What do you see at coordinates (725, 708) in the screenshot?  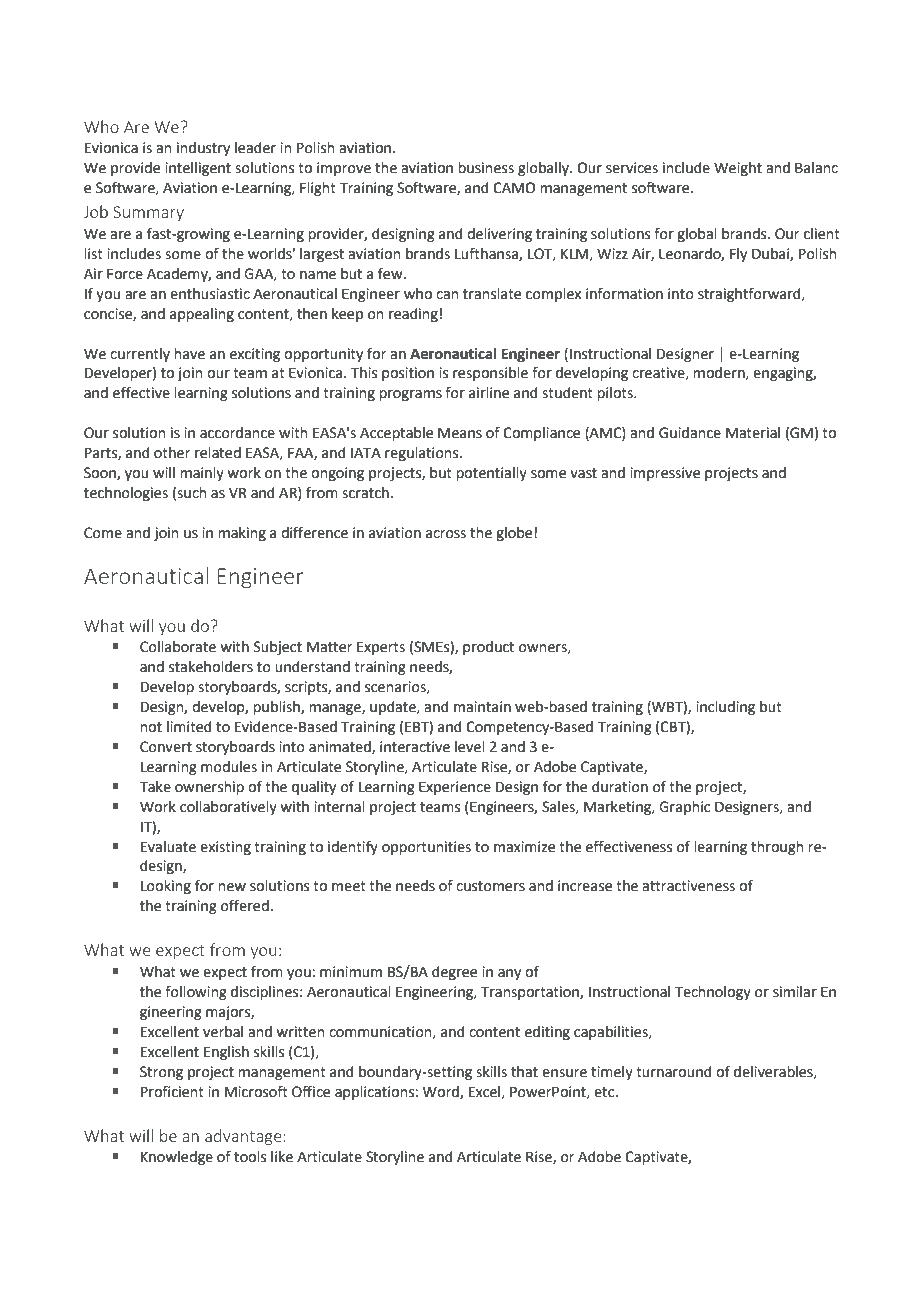 I see `including` at bounding box center [725, 708].
